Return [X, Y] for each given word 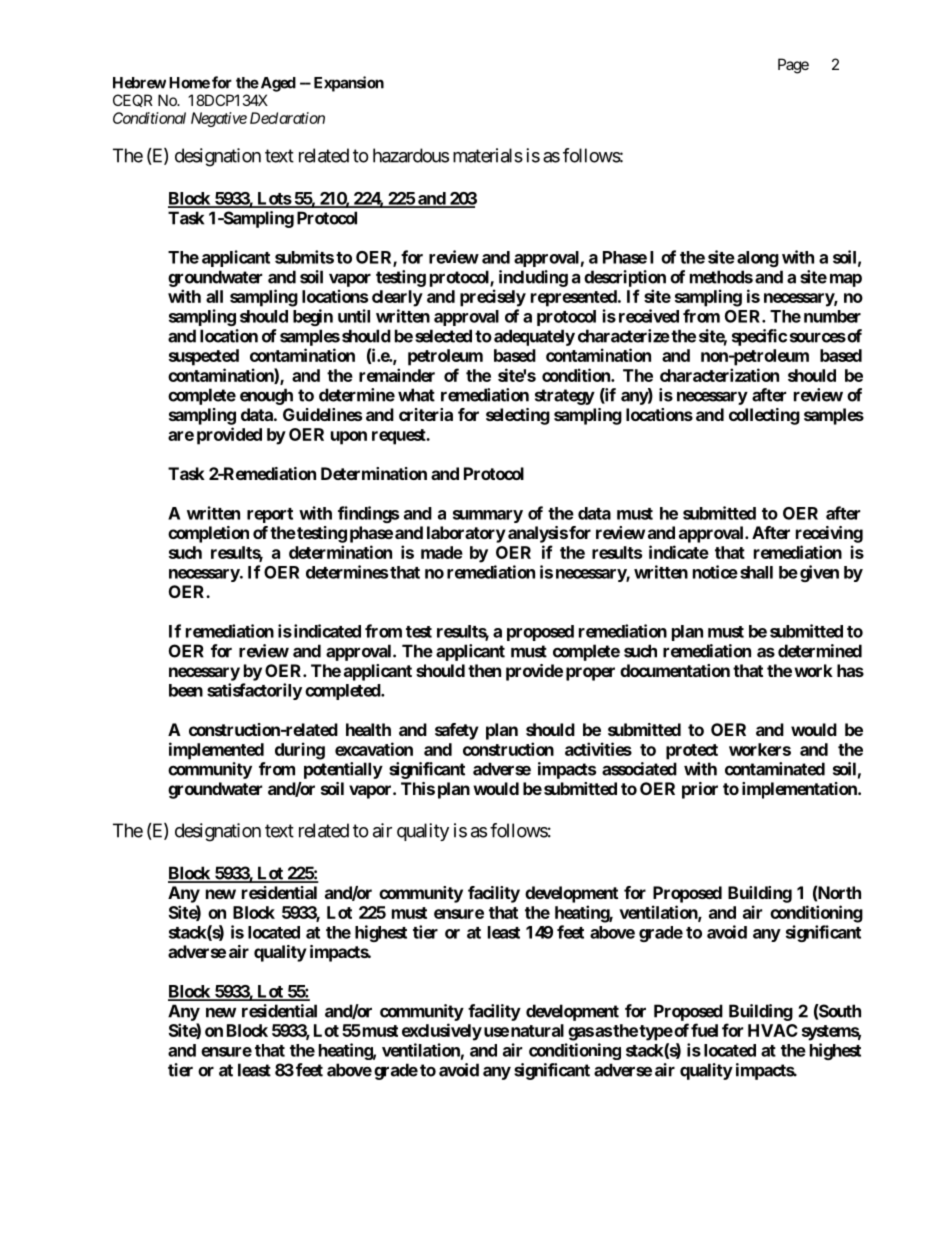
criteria [426, 414]
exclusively [442, 1032]
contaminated [775, 769]
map [846, 280]
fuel [704, 1030]
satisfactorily [254, 691]
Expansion [349, 84]
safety [457, 731]
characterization [719, 375]
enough [266, 396]
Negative [219, 119]
